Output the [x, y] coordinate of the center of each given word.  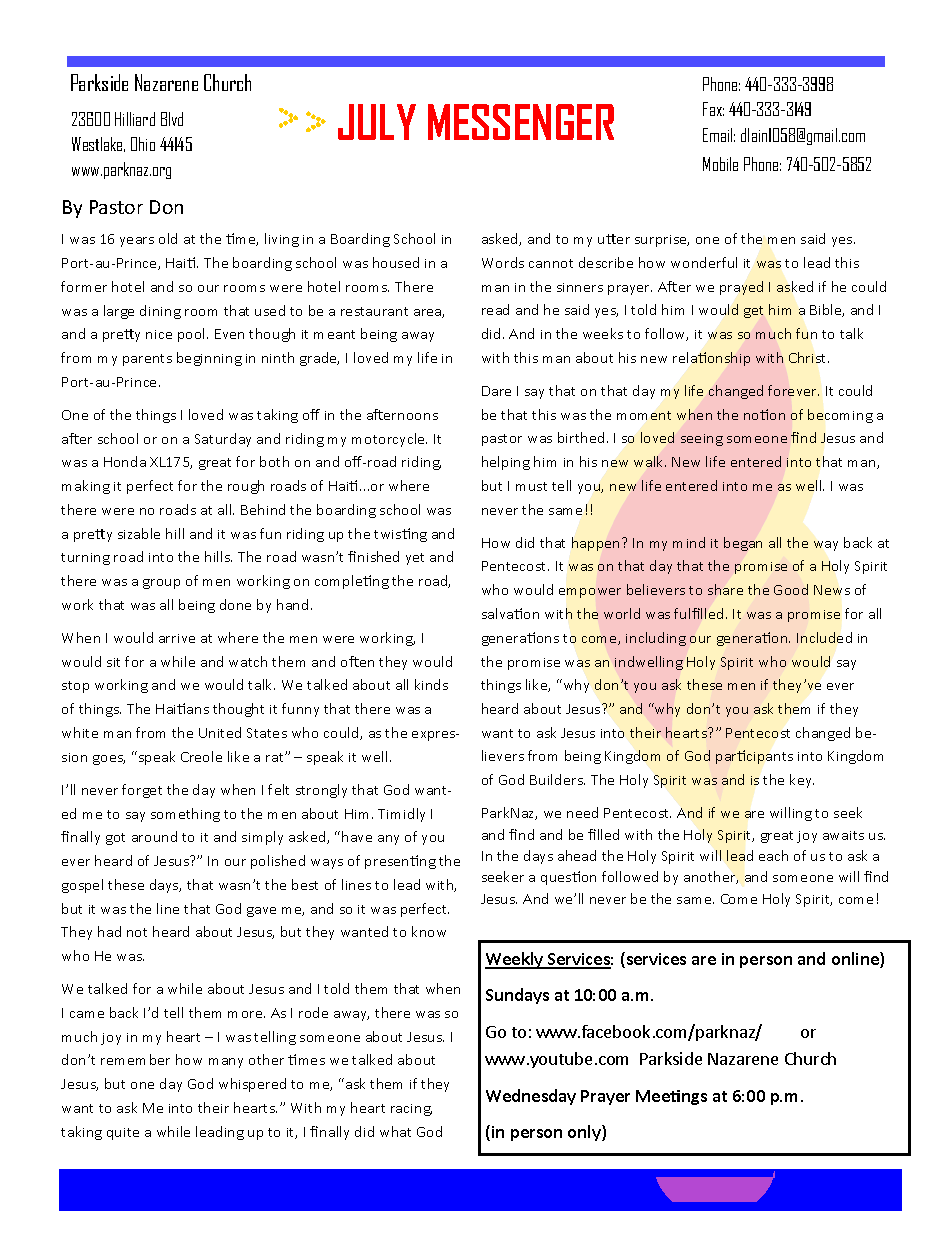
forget [142, 791]
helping [506, 463]
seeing [702, 440]
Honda [125, 461]
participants [754, 757]
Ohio [143, 144]
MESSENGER [521, 122]
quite [123, 1134]
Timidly [401, 815]
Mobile [720, 164]
